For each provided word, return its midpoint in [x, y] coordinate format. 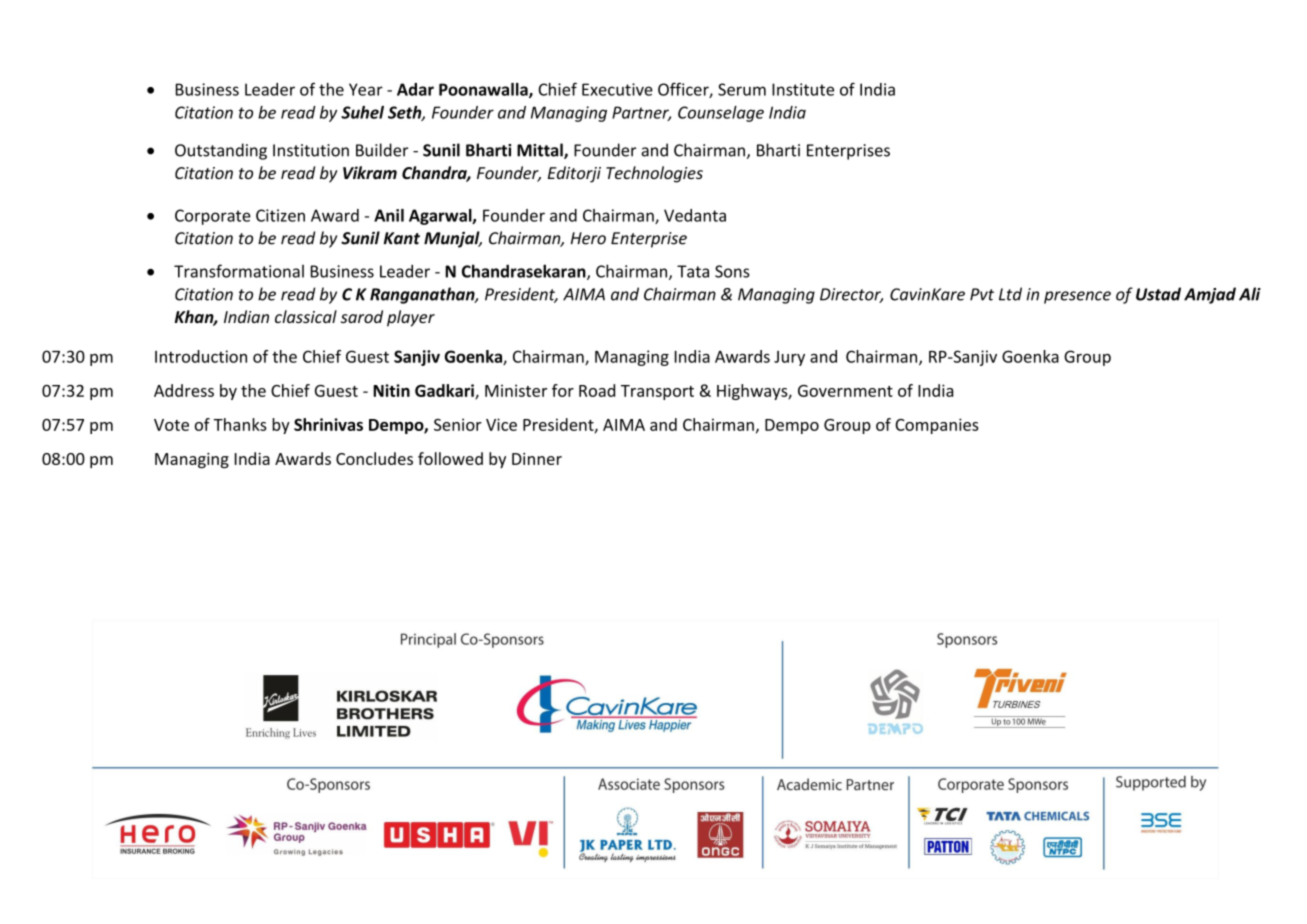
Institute [803, 89]
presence [1077, 297]
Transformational [239, 271]
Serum [742, 89]
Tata [693, 271]
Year [366, 89]
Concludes [374, 458]
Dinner [537, 459]
